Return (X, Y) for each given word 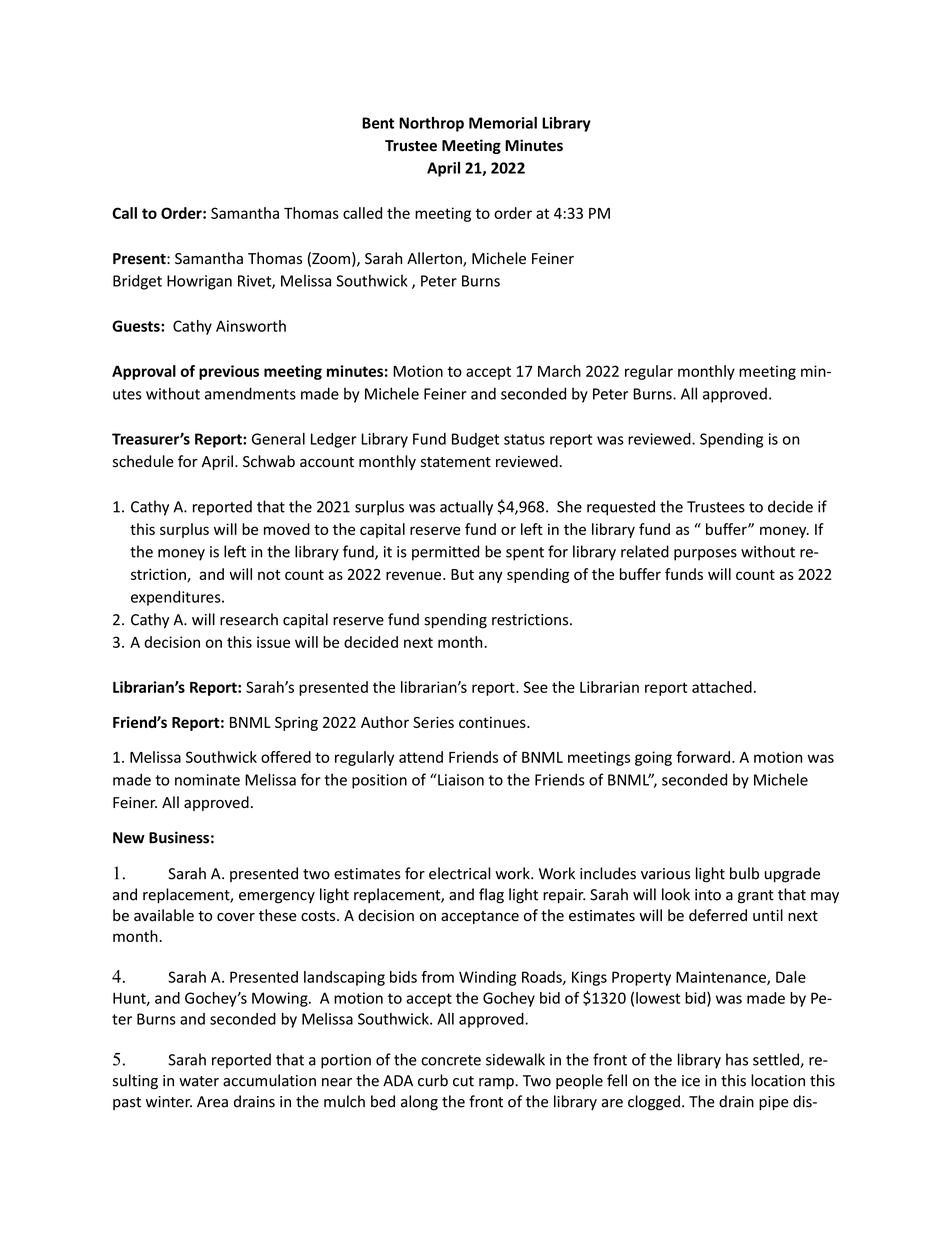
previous (229, 372)
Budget (475, 440)
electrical (460, 873)
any (491, 577)
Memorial (503, 123)
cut (463, 1081)
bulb (744, 873)
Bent (378, 123)
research (249, 619)
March (559, 371)
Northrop (431, 124)
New (129, 838)
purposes (705, 555)
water (199, 1081)
